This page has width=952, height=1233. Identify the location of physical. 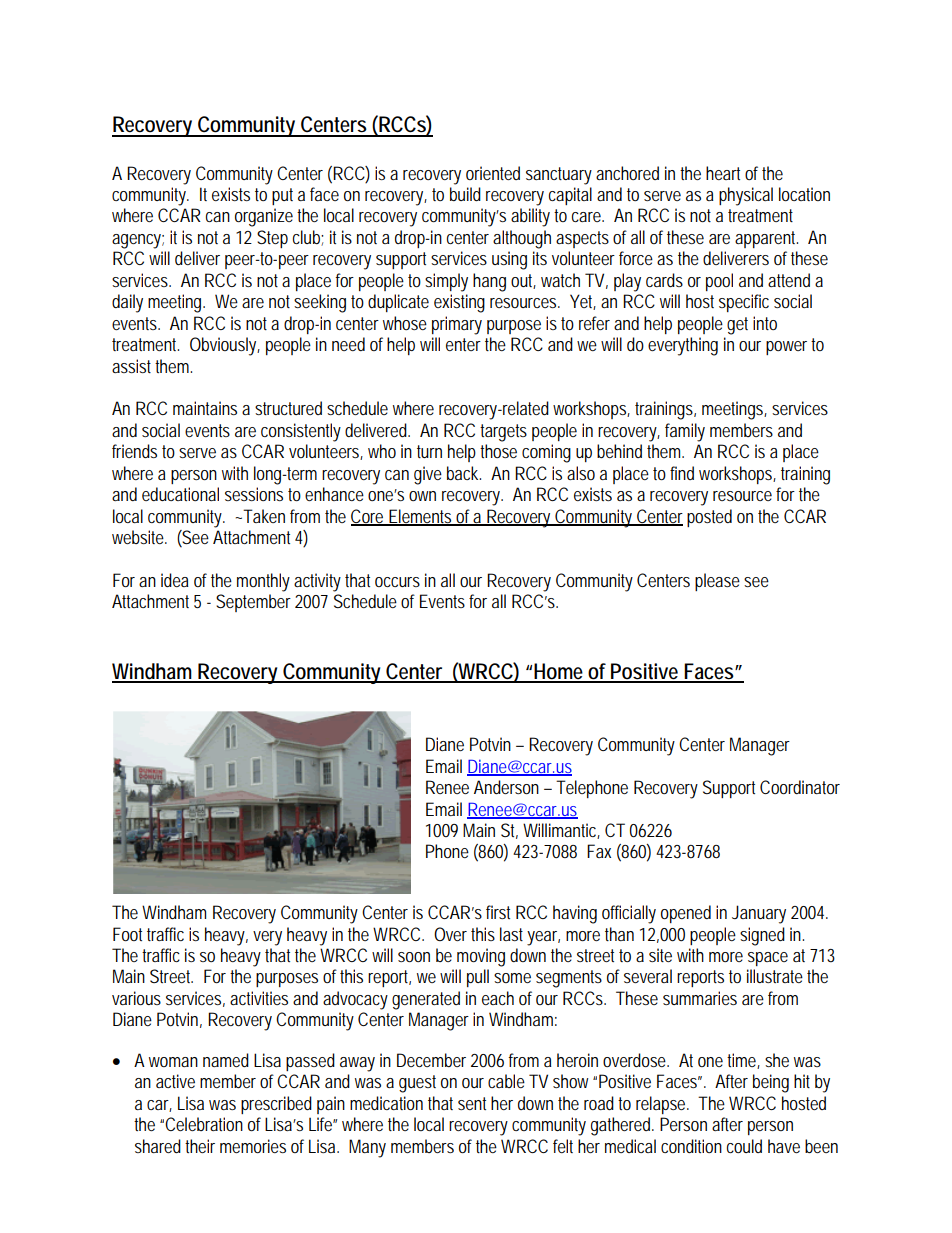
(746, 196).
